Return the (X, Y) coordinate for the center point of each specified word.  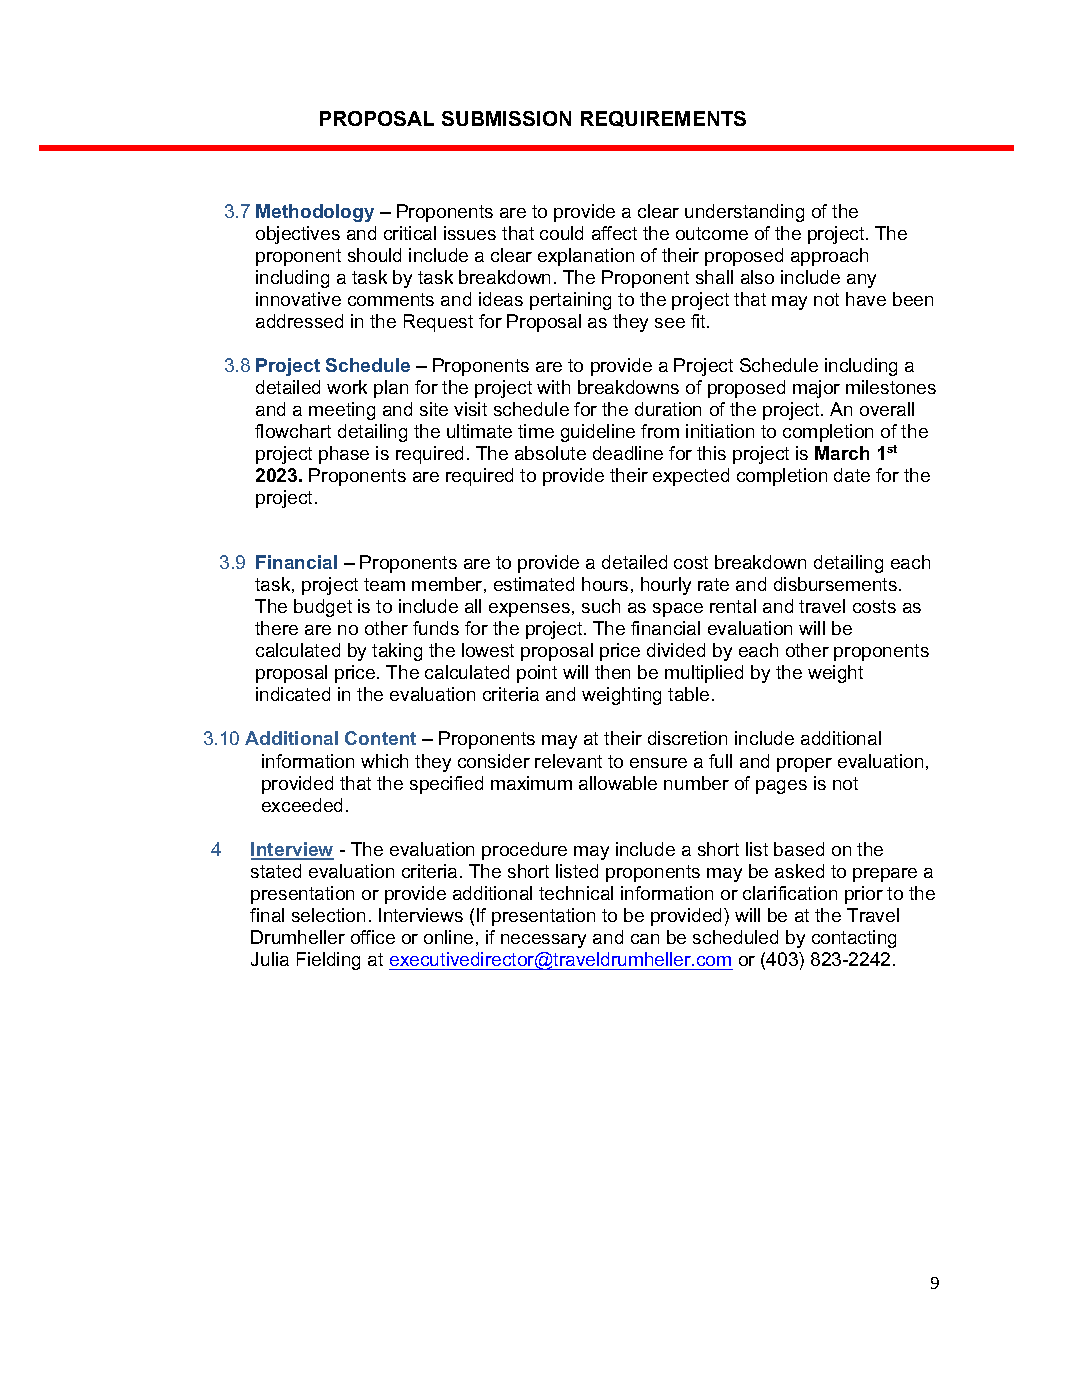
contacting (854, 939)
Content (380, 738)
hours (605, 584)
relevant (568, 761)
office (373, 937)
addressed (299, 321)
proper (804, 765)
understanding (744, 213)
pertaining (570, 301)
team (384, 584)
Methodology (315, 213)
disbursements (835, 584)
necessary (543, 941)
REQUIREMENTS (663, 119)
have (866, 299)
